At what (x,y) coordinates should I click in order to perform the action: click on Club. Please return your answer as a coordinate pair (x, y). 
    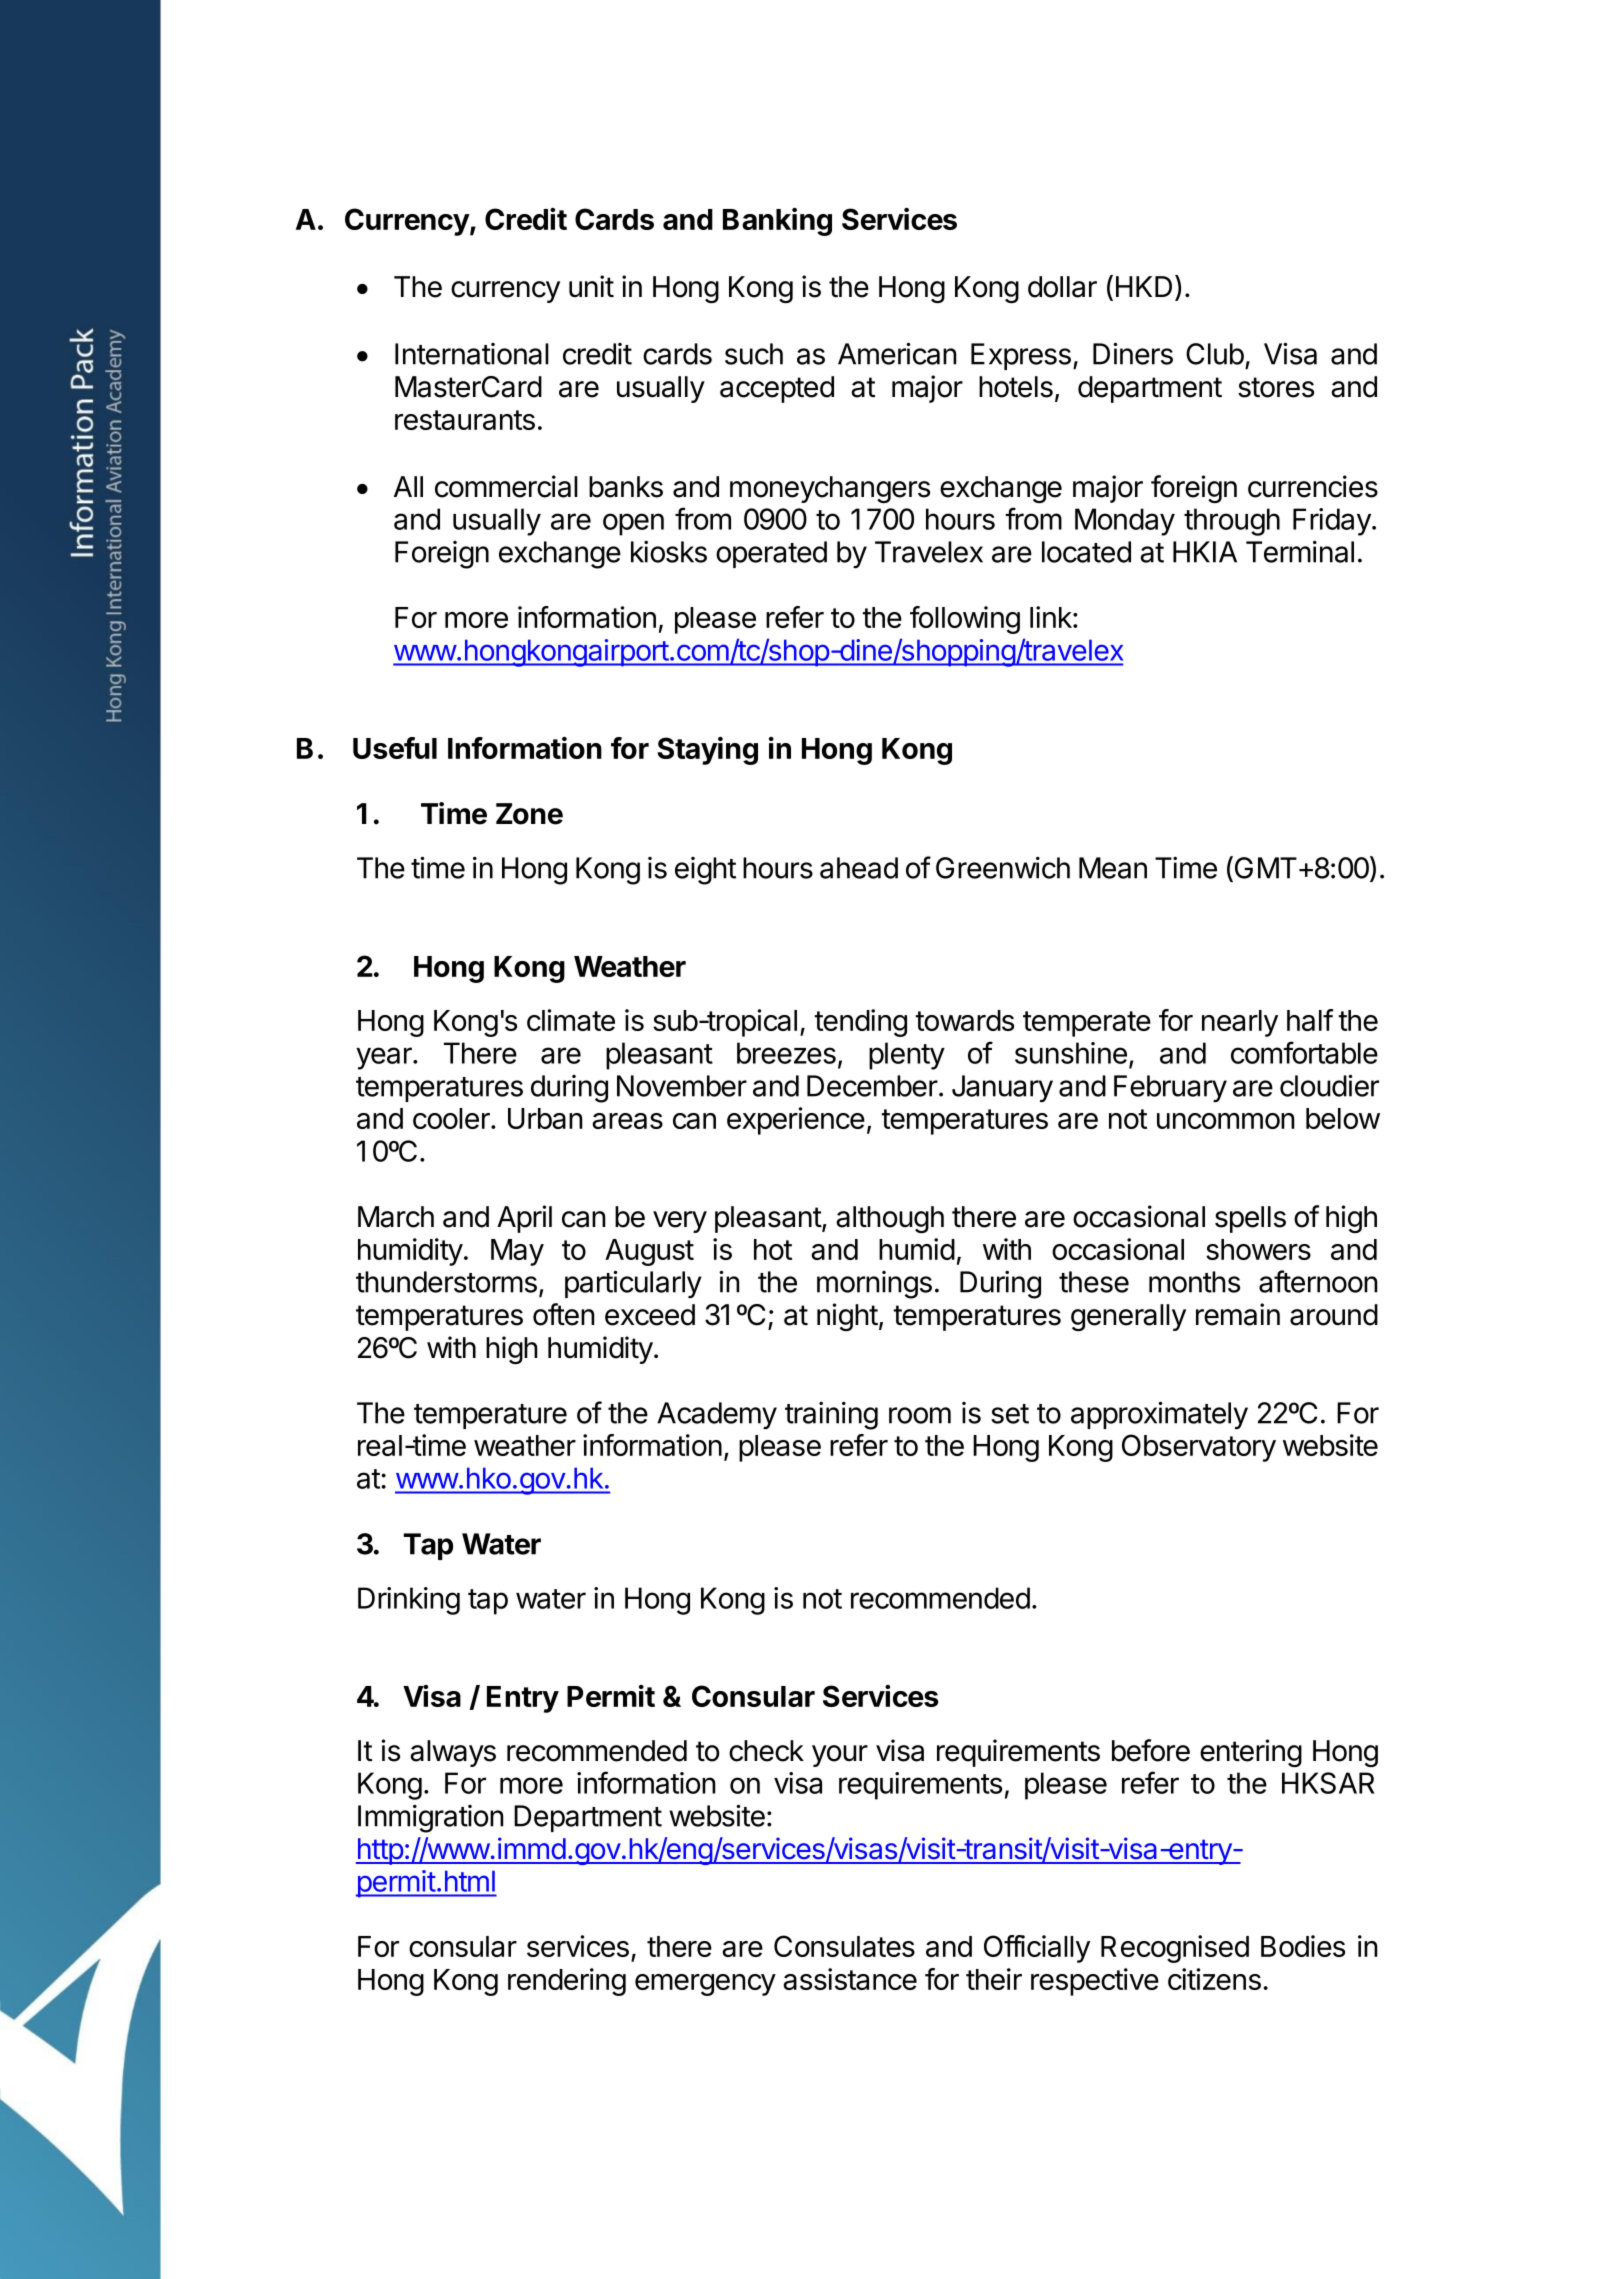
    Looking at the image, I should click on (1215, 354).
